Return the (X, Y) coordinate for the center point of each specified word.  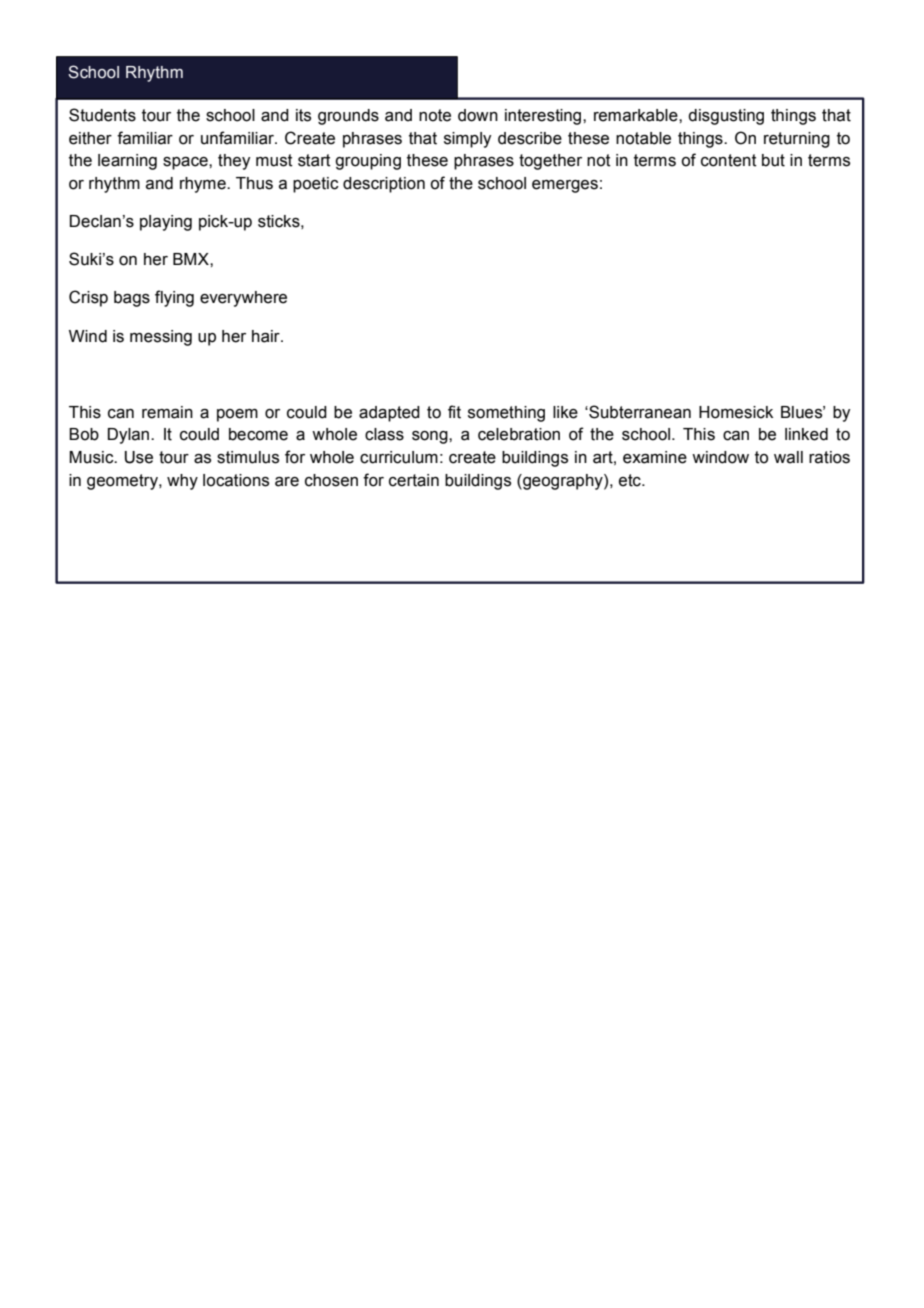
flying (174, 298)
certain (414, 480)
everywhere (243, 299)
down (478, 115)
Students (102, 115)
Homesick (736, 412)
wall (788, 457)
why (182, 482)
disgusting (726, 117)
